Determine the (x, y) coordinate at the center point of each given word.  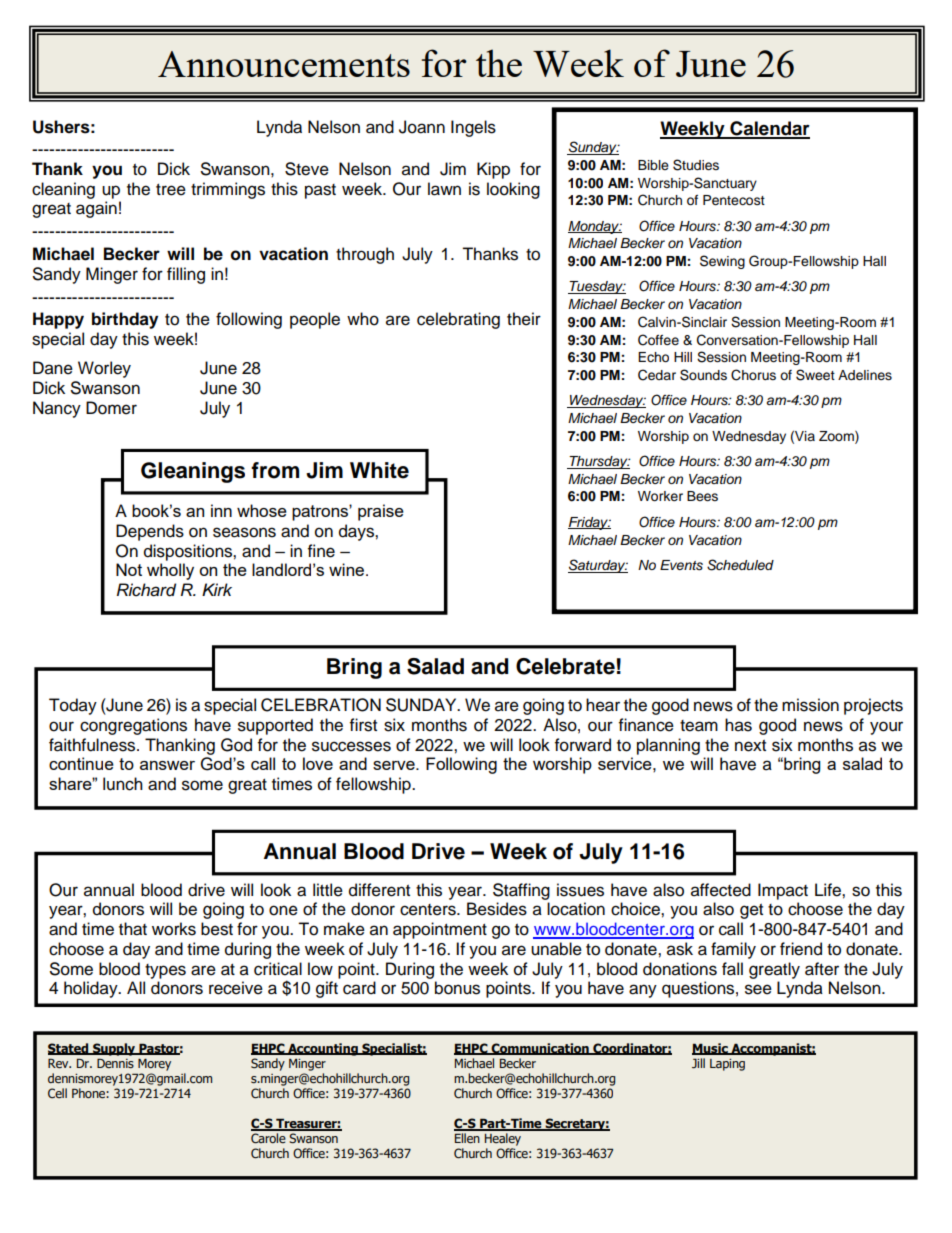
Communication (540, 1049)
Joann (422, 127)
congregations (133, 726)
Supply (114, 1049)
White (379, 470)
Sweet (815, 375)
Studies (696, 165)
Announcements (284, 64)
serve (395, 765)
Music (711, 1049)
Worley (104, 369)
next (750, 746)
